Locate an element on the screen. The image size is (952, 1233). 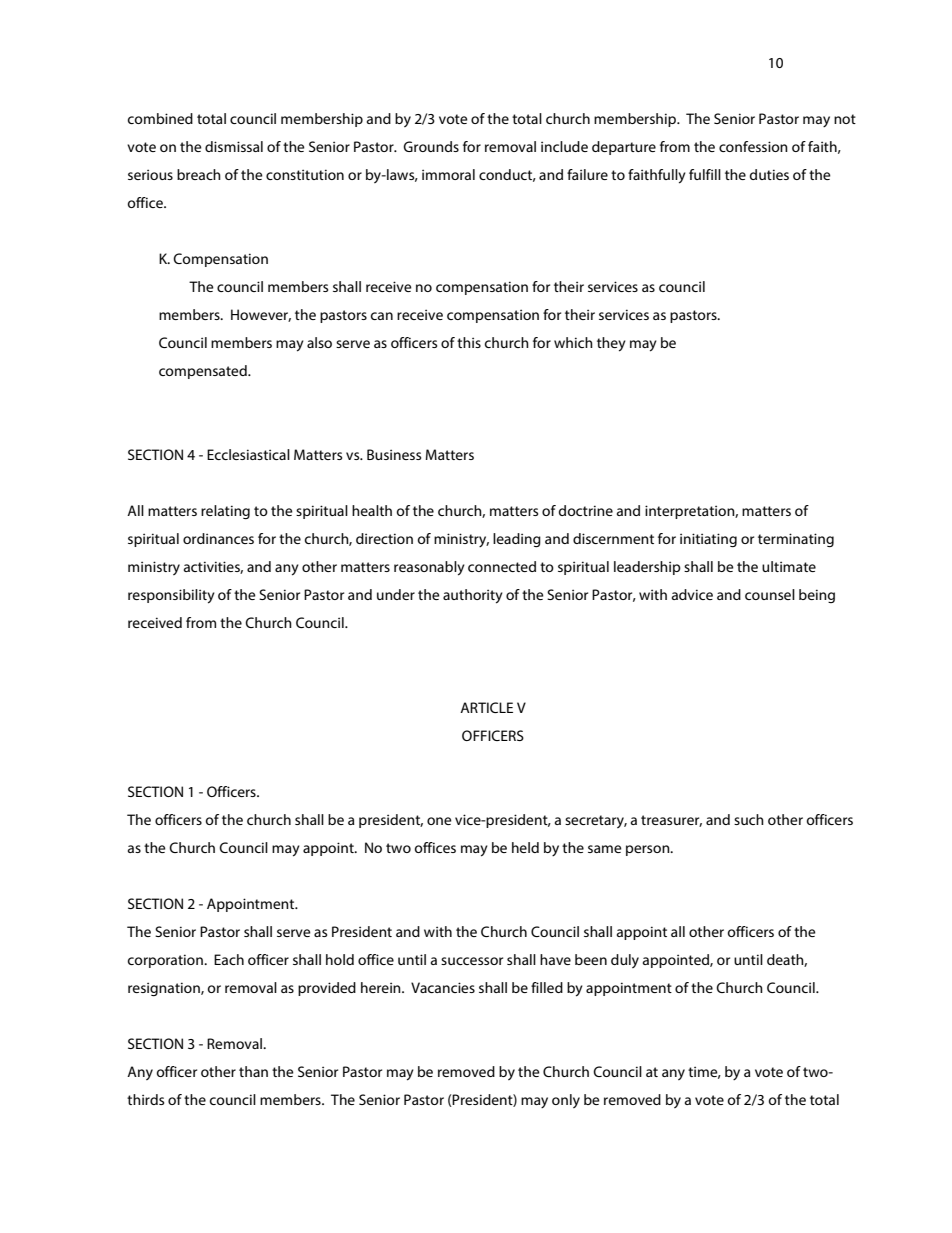
ARTICLE is located at coordinates (486, 707).
